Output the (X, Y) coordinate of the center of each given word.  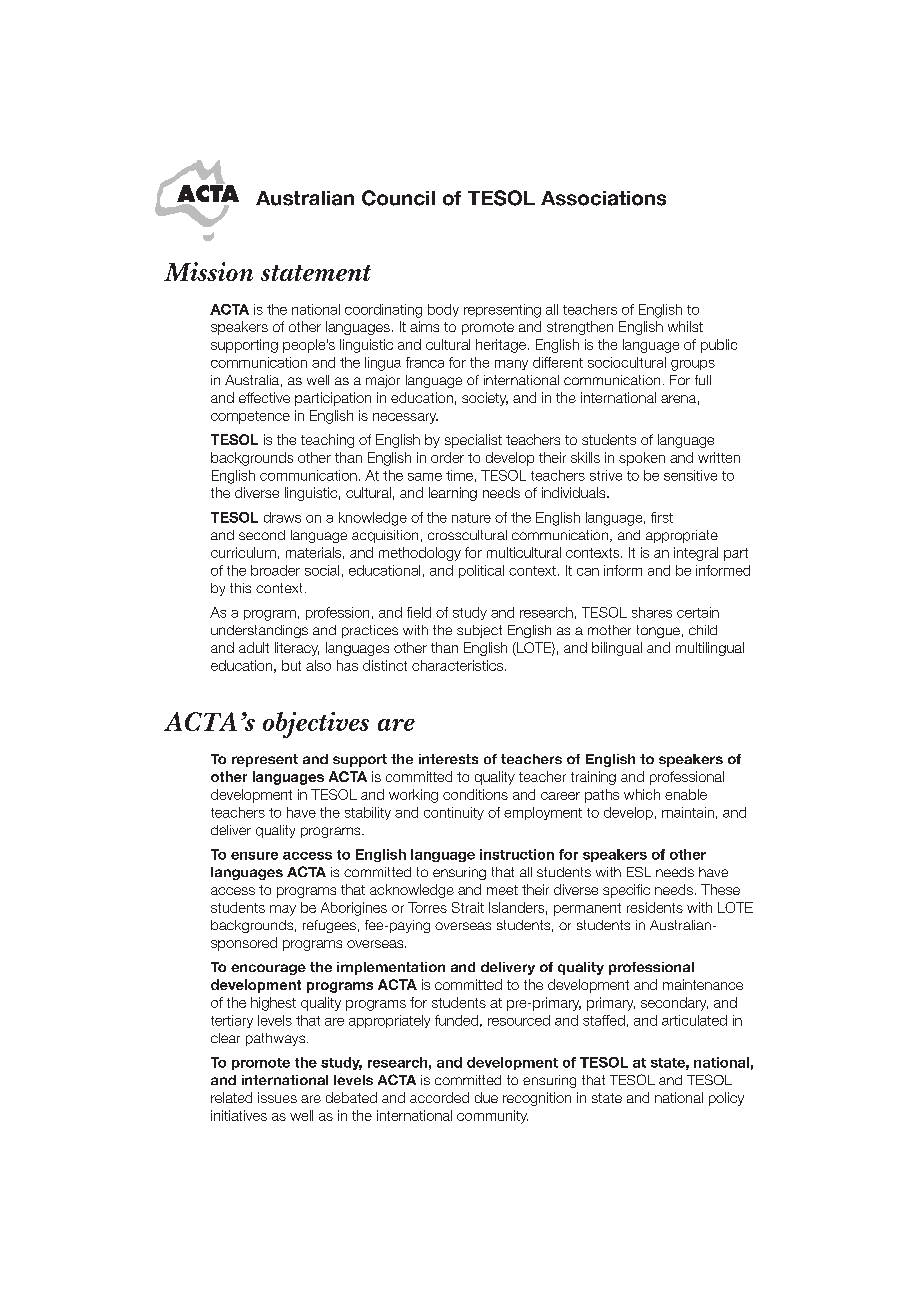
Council (398, 198)
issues (277, 1097)
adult (254, 647)
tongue (658, 631)
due (486, 1097)
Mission (208, 271)
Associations (603, 198)
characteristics (459, 665)
